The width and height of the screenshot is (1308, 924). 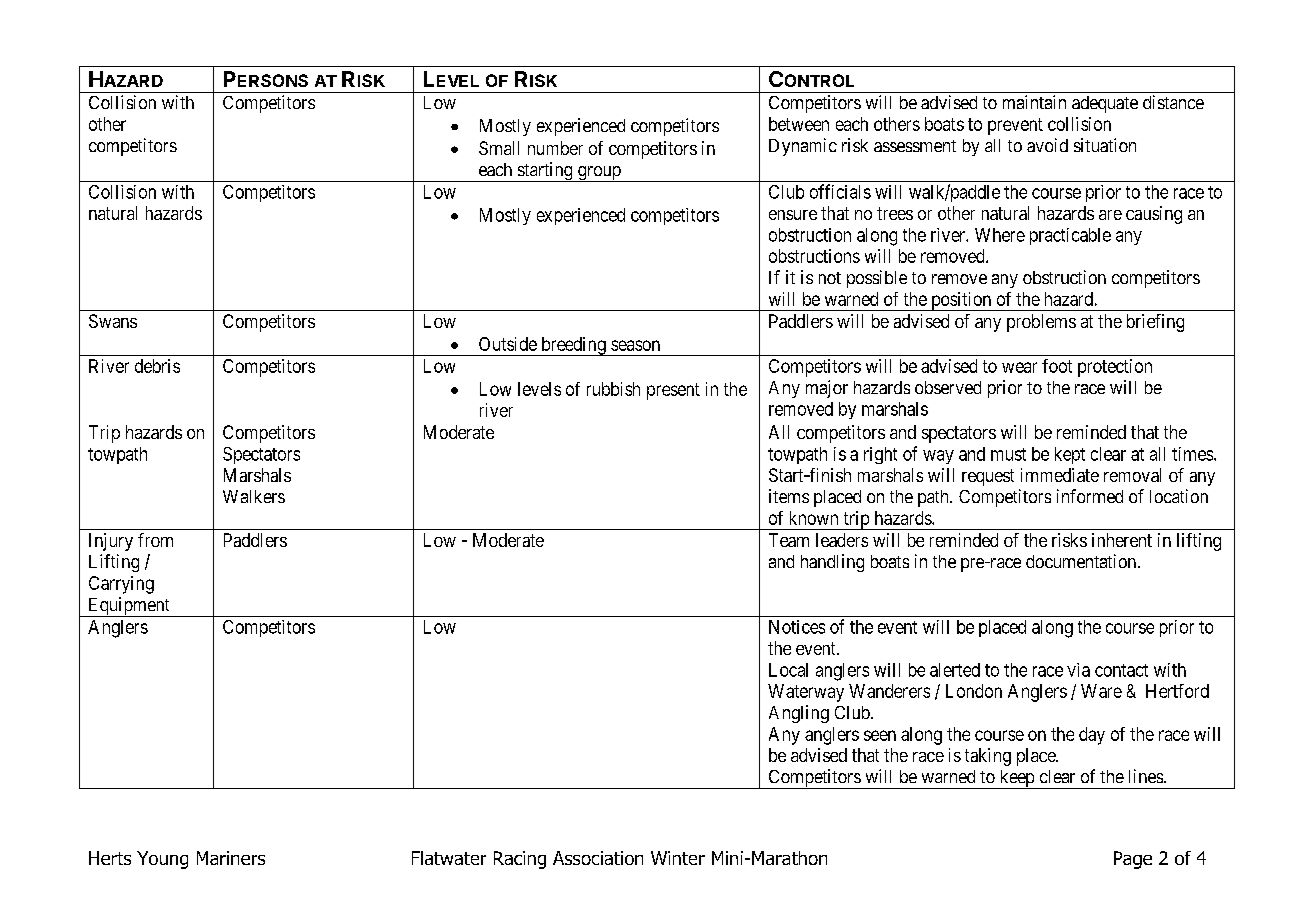 What do you see at coordinates (499, 148) in the screenshot?
I see `Small` at bounding box center [499, 148].
